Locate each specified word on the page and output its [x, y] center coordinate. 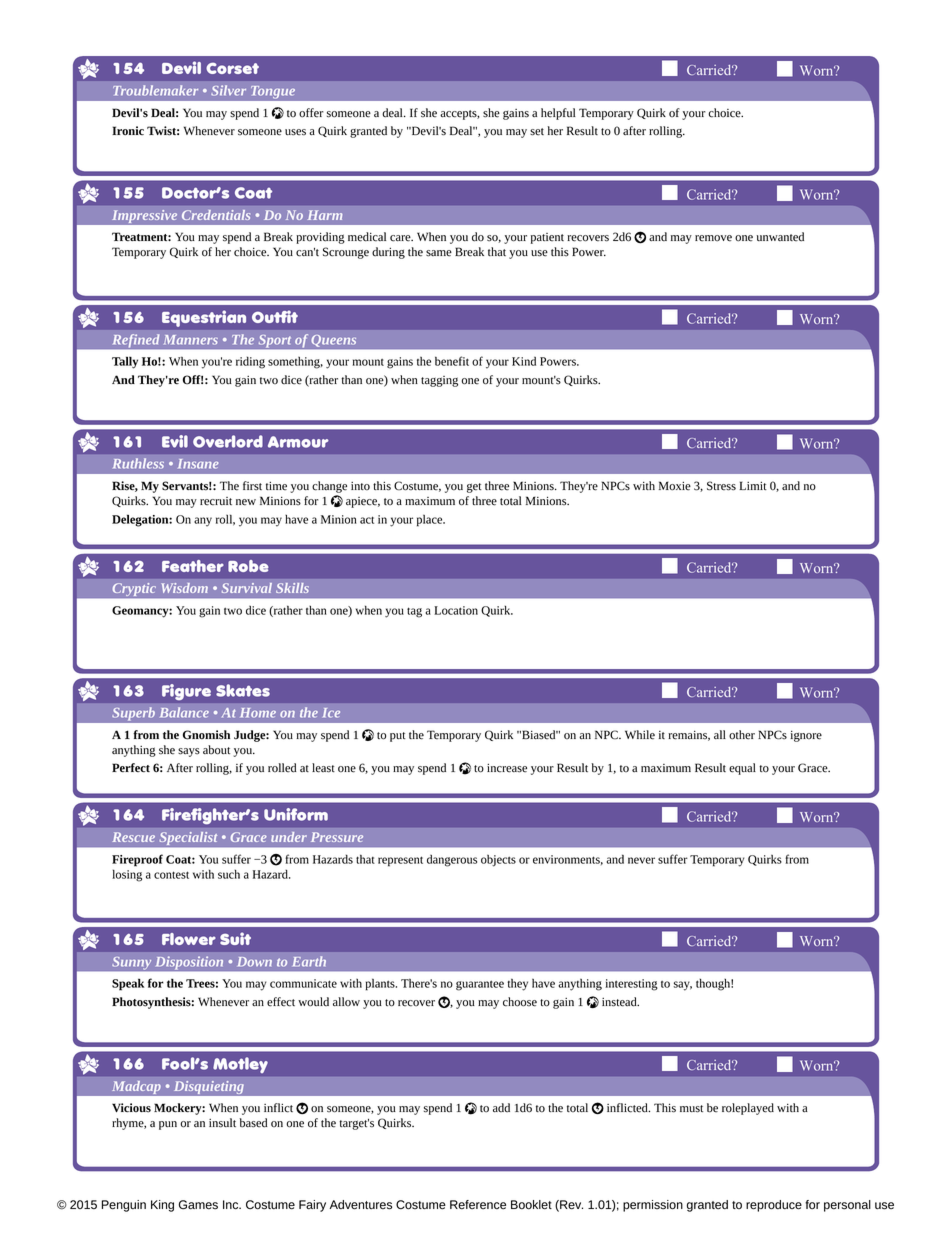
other [742, 735]
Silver [228, 90]
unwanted [780, 237]
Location [456, 610]
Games [198, 1205]
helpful [558, 114]
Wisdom [184, 588]
